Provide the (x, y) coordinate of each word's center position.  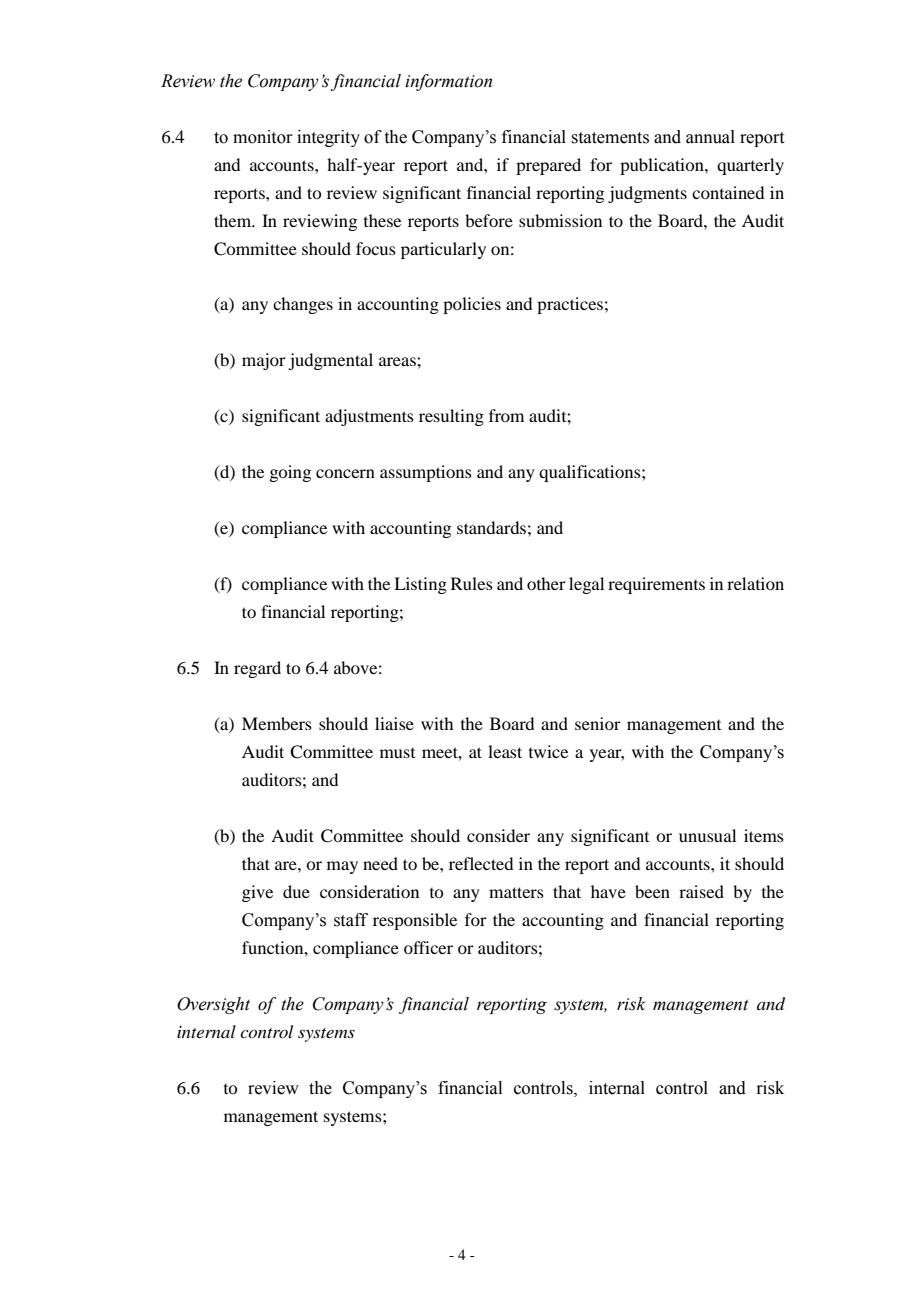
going (290, 473)
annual (710, 137)
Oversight (213, 1005)
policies (472, 305)
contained (728, 192)
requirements (656, 585)
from (506, 415)
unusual (707, 835)
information (448, 82)
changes (303, 305)
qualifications (591, 473)
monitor (263, 137)
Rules (472, 583)
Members (277, 723)
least (505, 751)
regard (257, 669)
